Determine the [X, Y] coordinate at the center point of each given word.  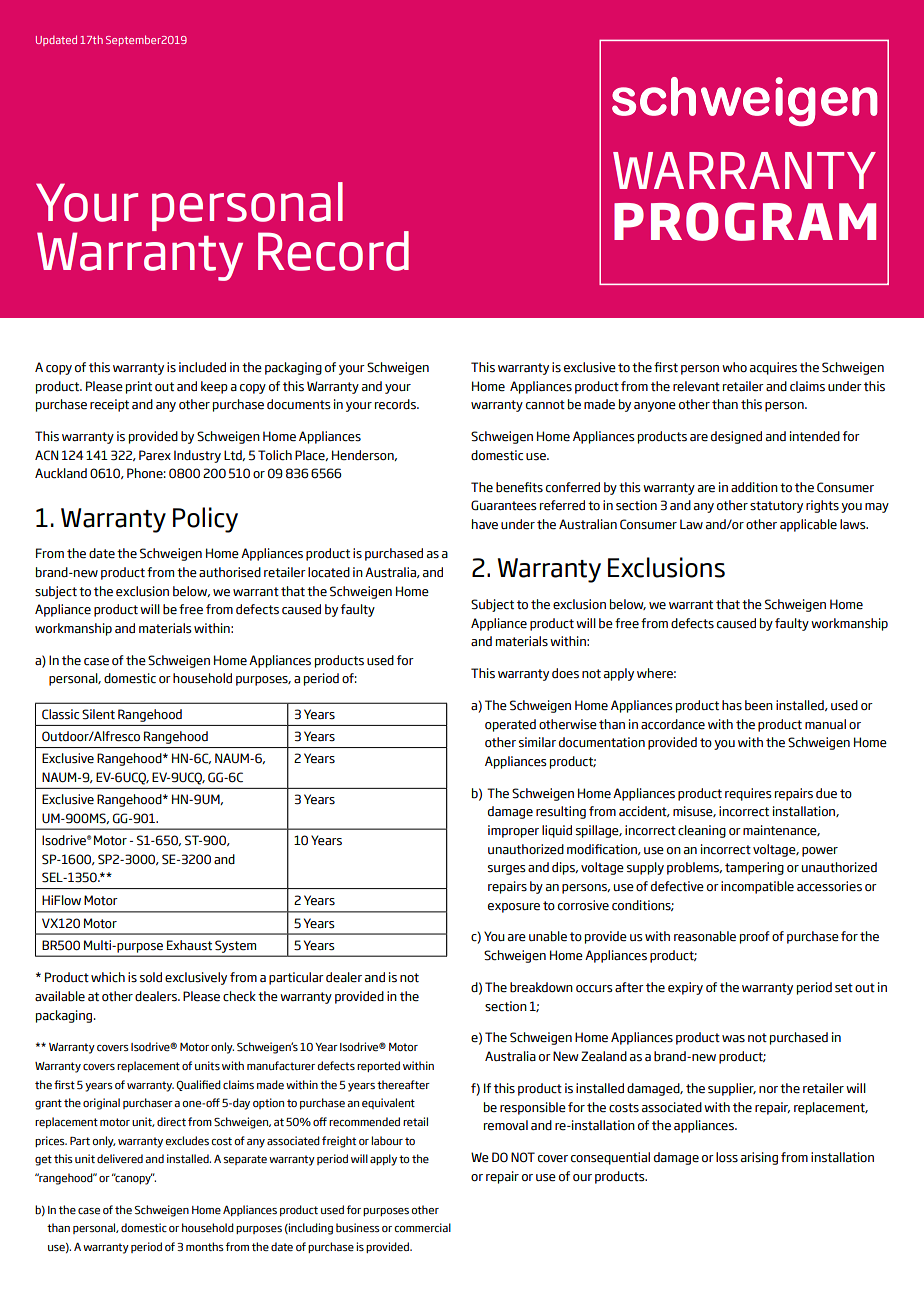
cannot [545, 404]
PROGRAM [745, 221]
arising [759, 1158]
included [202, 367]
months [205, 1246]
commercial [423, 1227]
